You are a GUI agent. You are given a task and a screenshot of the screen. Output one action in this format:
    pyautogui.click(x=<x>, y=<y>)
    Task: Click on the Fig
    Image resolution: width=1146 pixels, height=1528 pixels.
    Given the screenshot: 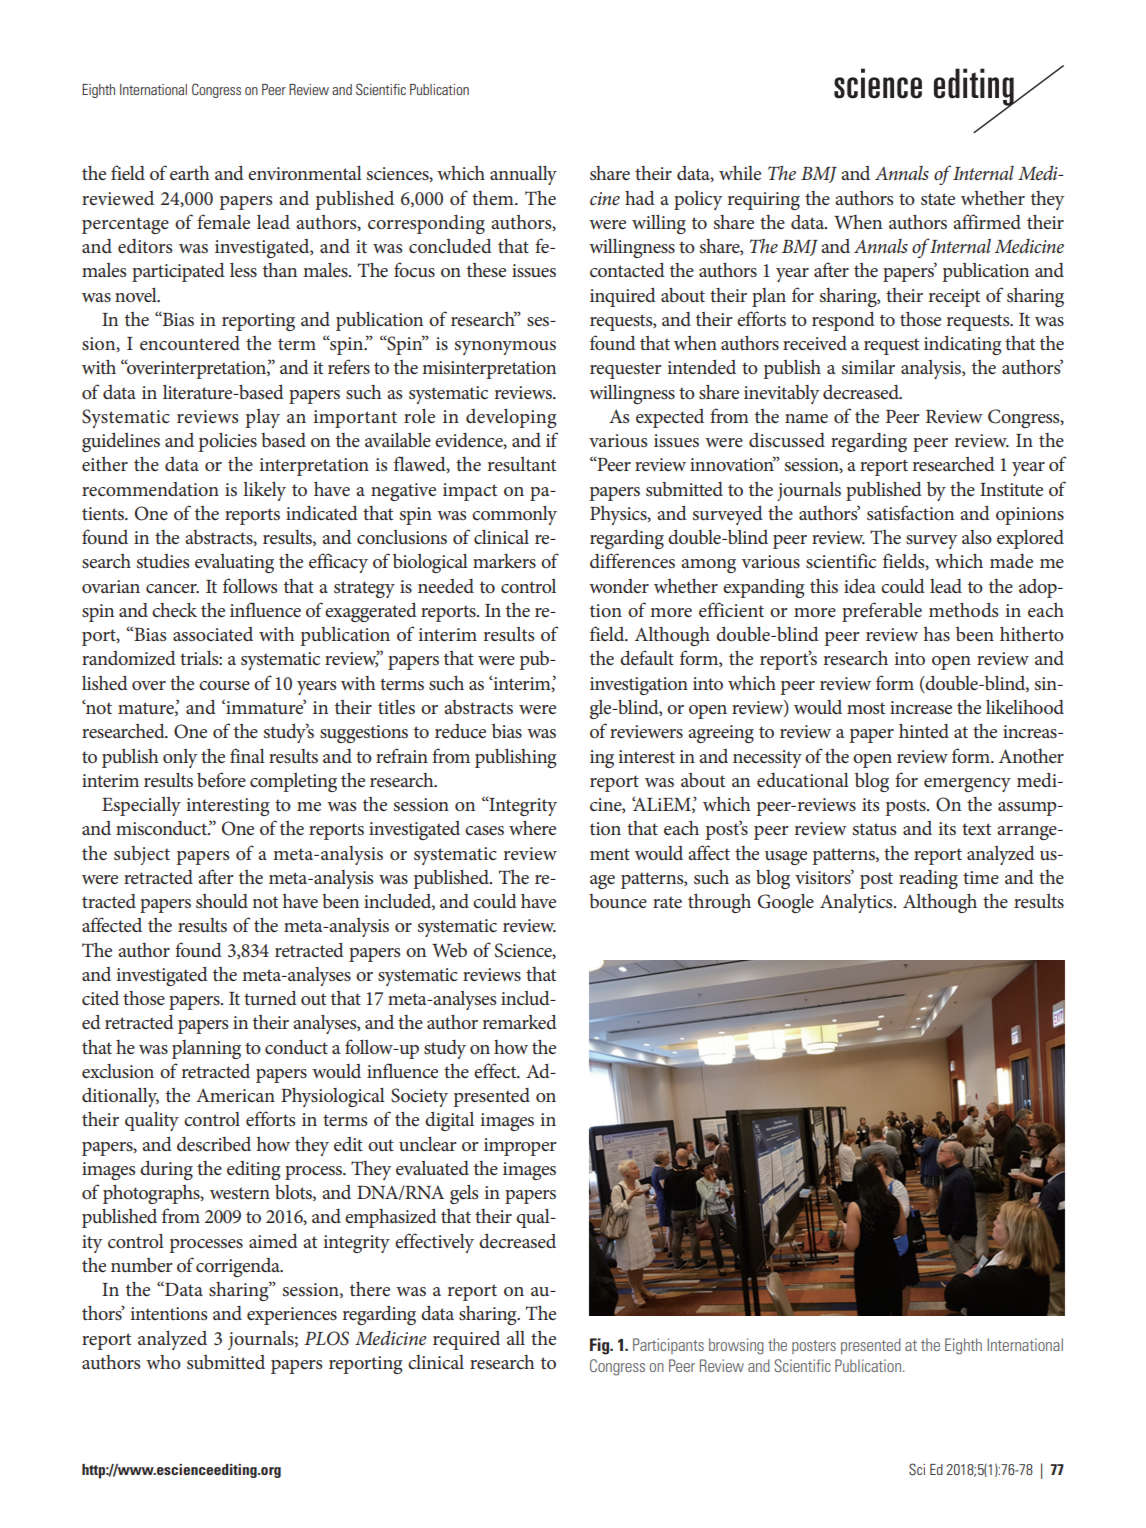 What is the action you would take?
    pyautogui.click(x=601, y=1346)
